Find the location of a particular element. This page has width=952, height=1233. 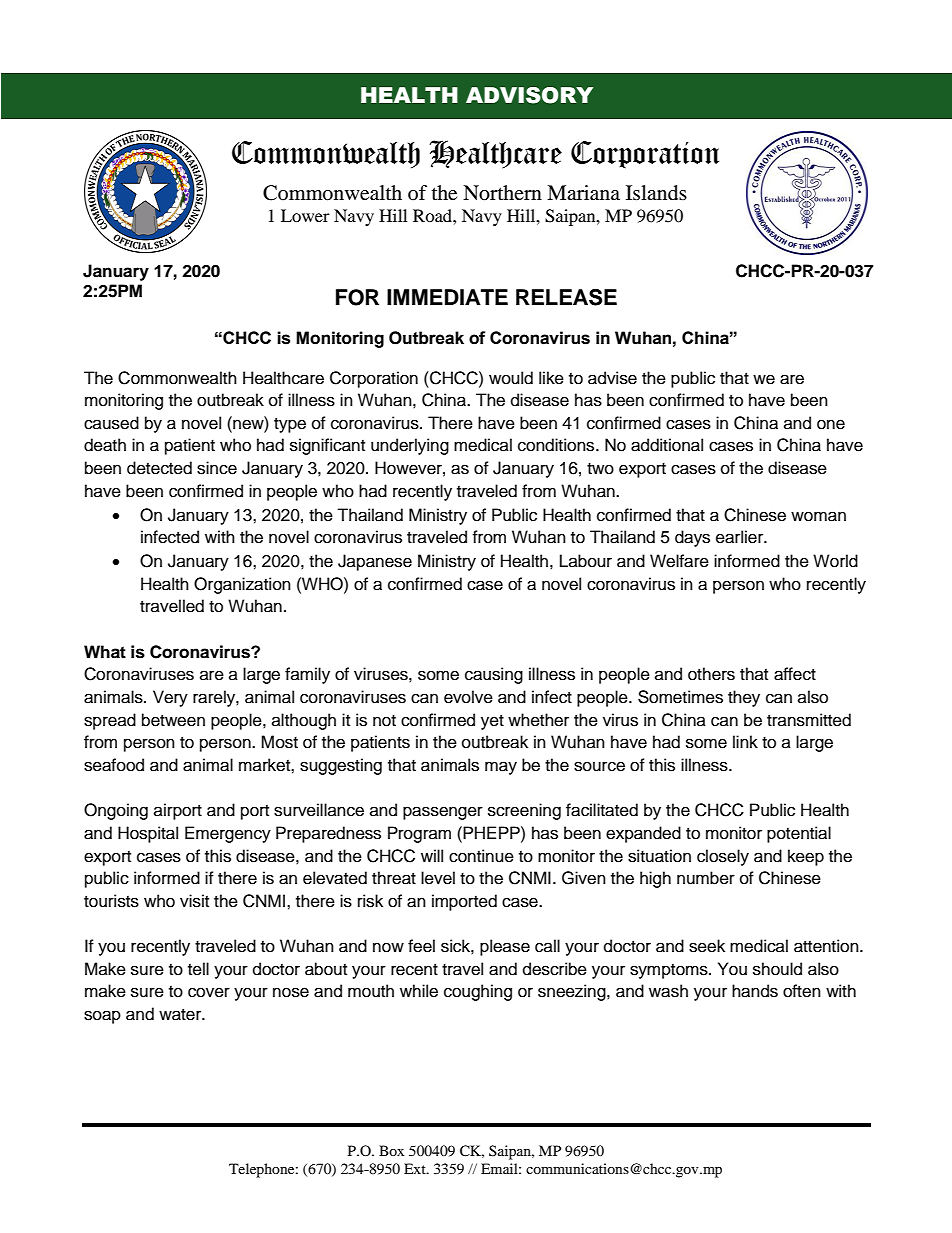

others is located at coordinates (711, 674).
